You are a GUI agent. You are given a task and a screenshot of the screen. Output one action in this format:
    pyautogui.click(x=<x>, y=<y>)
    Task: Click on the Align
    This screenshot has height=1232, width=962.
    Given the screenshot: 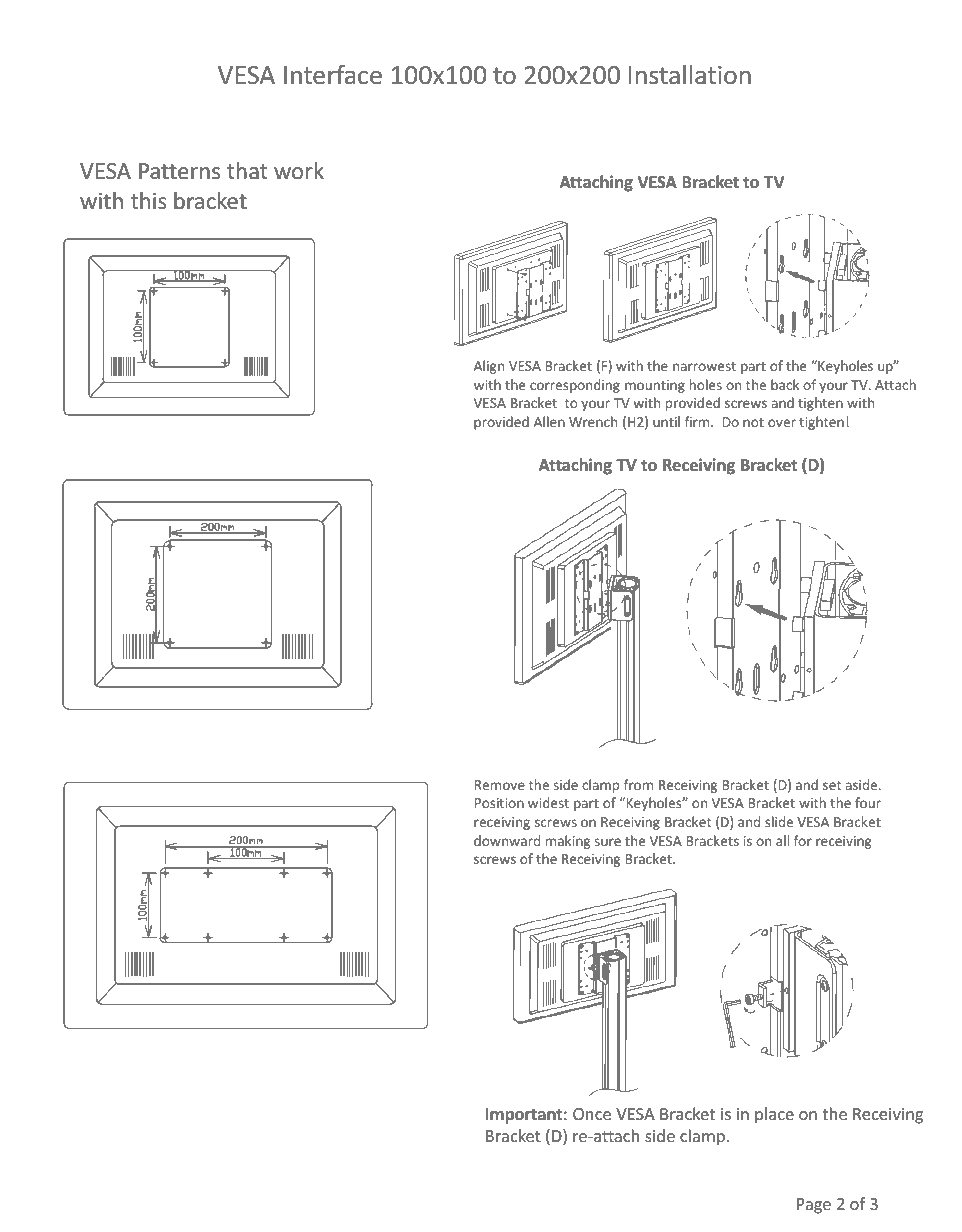 What is the action you would take?
    pyautogui.click(x=489, y=367)
